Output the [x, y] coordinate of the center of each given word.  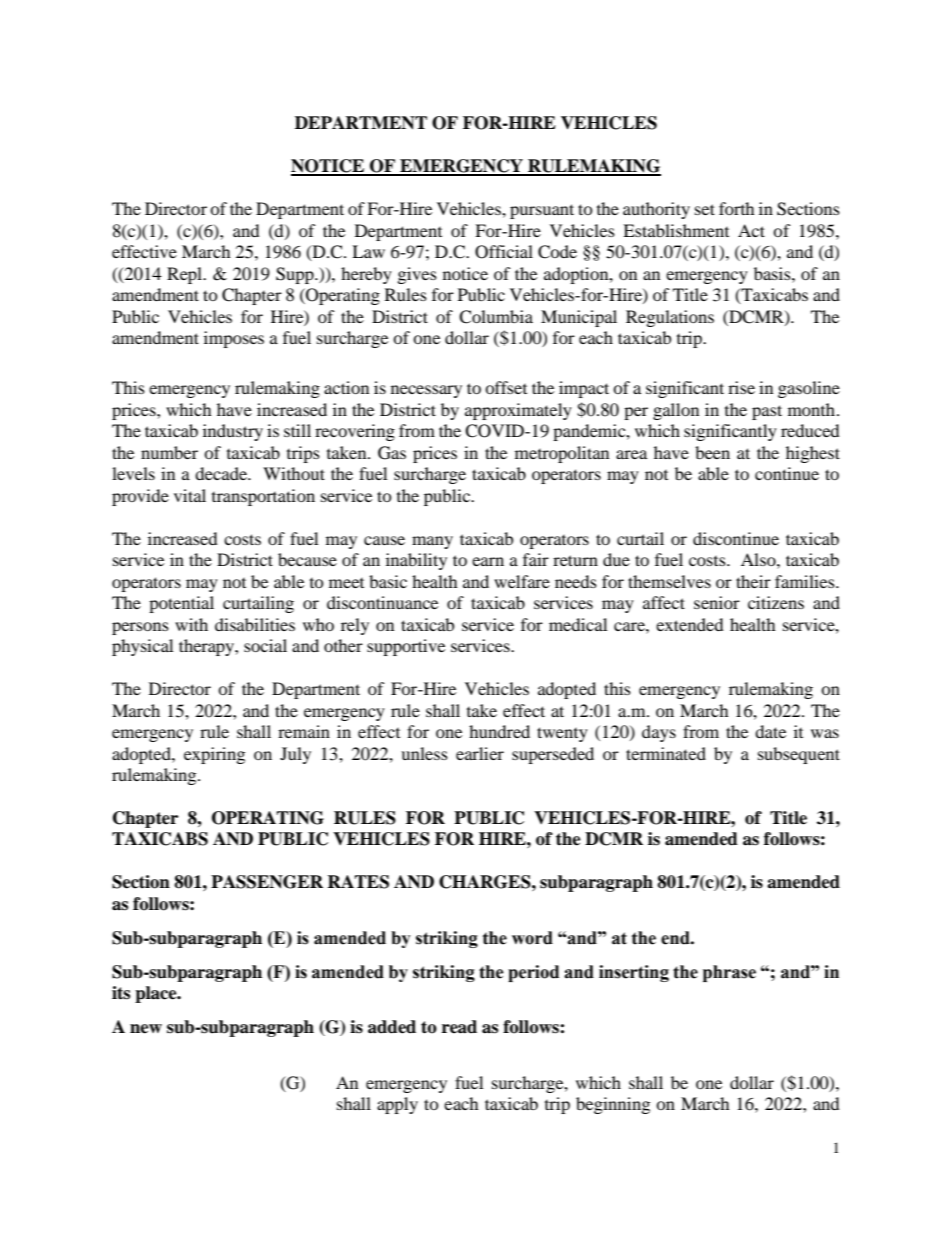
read [459, 1027]
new [146, 1029]
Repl [186, 275]
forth [737, 208]
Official [504, 252]
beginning [613, 1105]
